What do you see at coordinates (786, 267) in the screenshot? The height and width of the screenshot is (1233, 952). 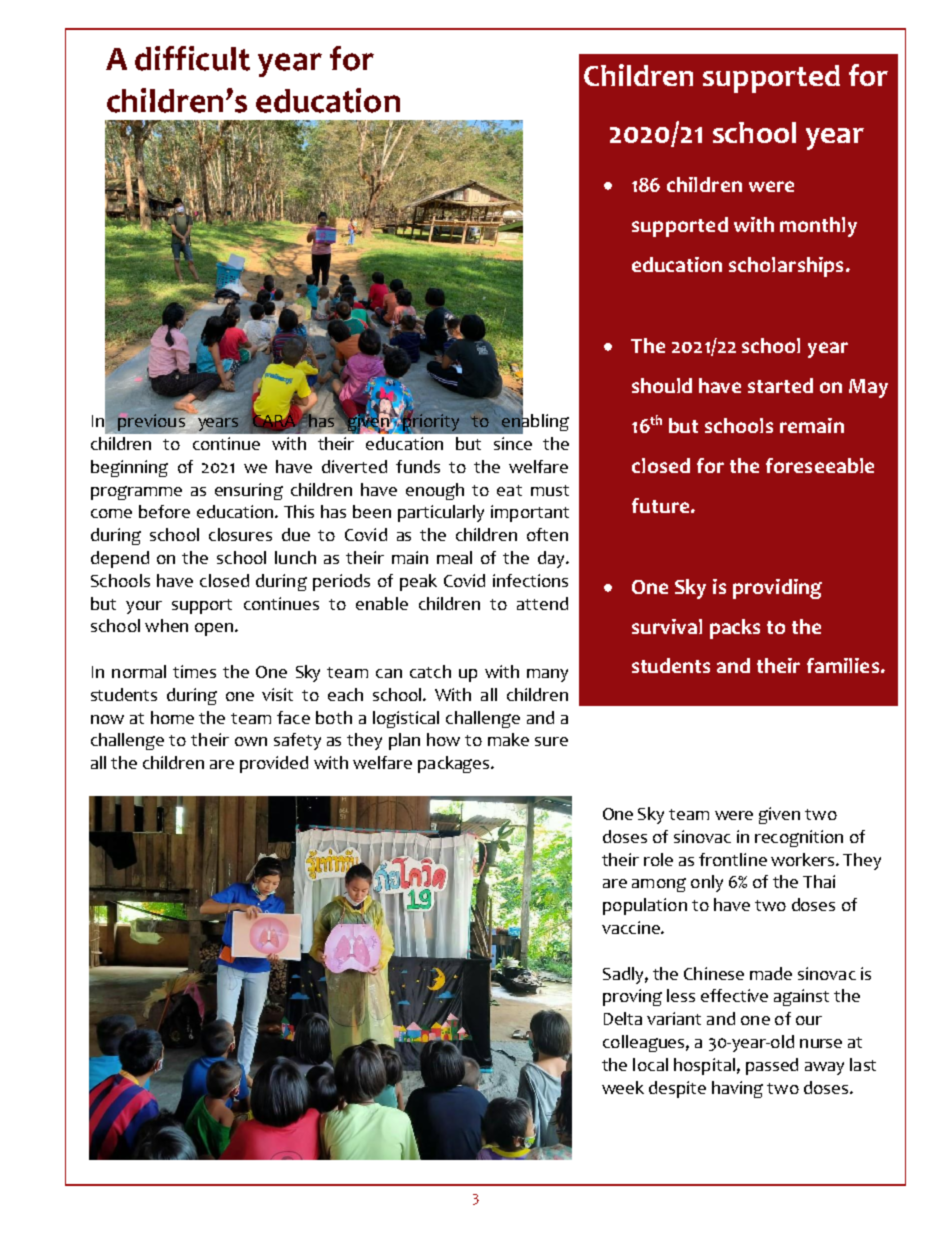 I see `scholarships` at bounding box center [786, 267].
